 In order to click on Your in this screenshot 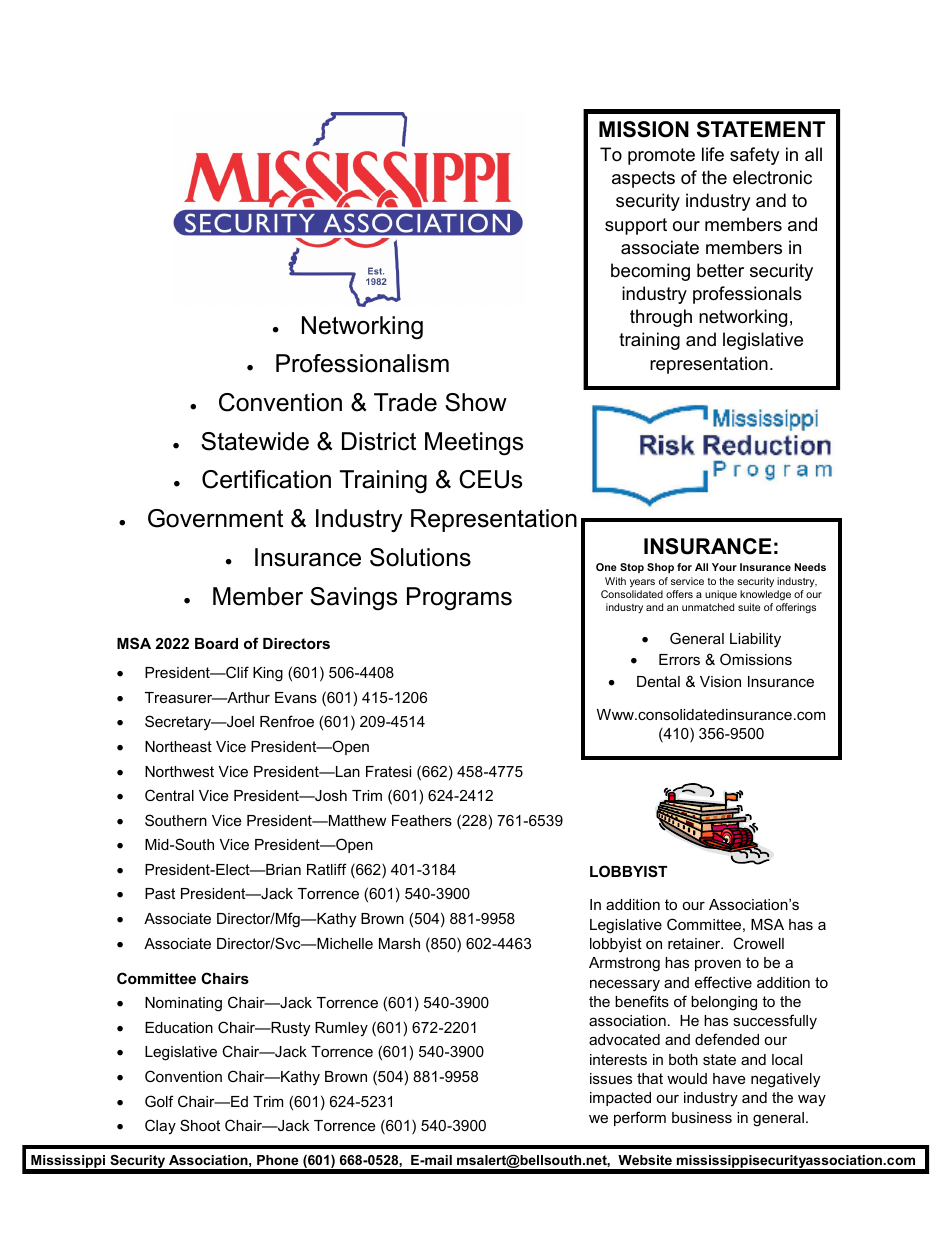, I will do `click(724, 567)`.
